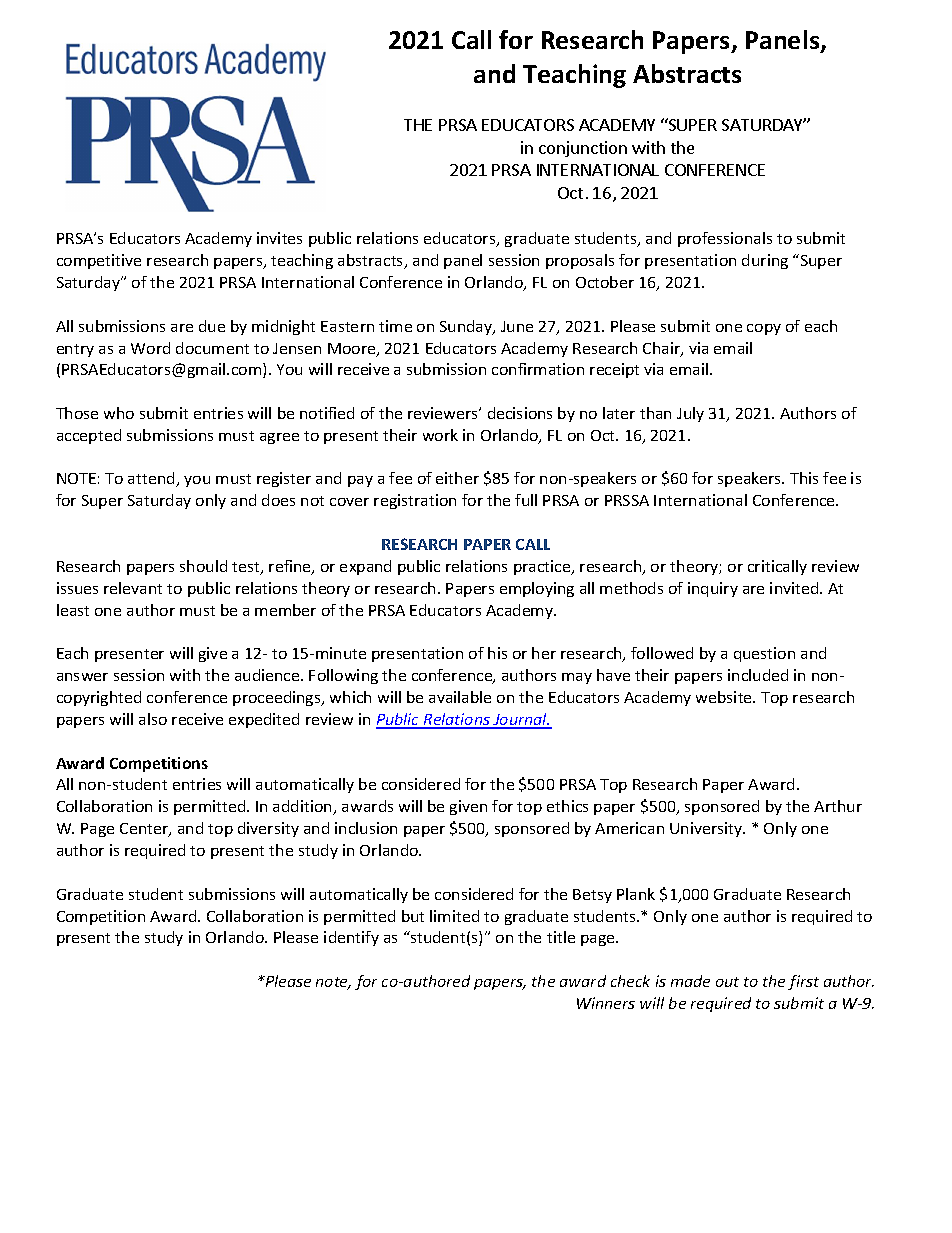 The height and width of the screenshot is (1233, 952). I want to click on website, so click(725, 697).
